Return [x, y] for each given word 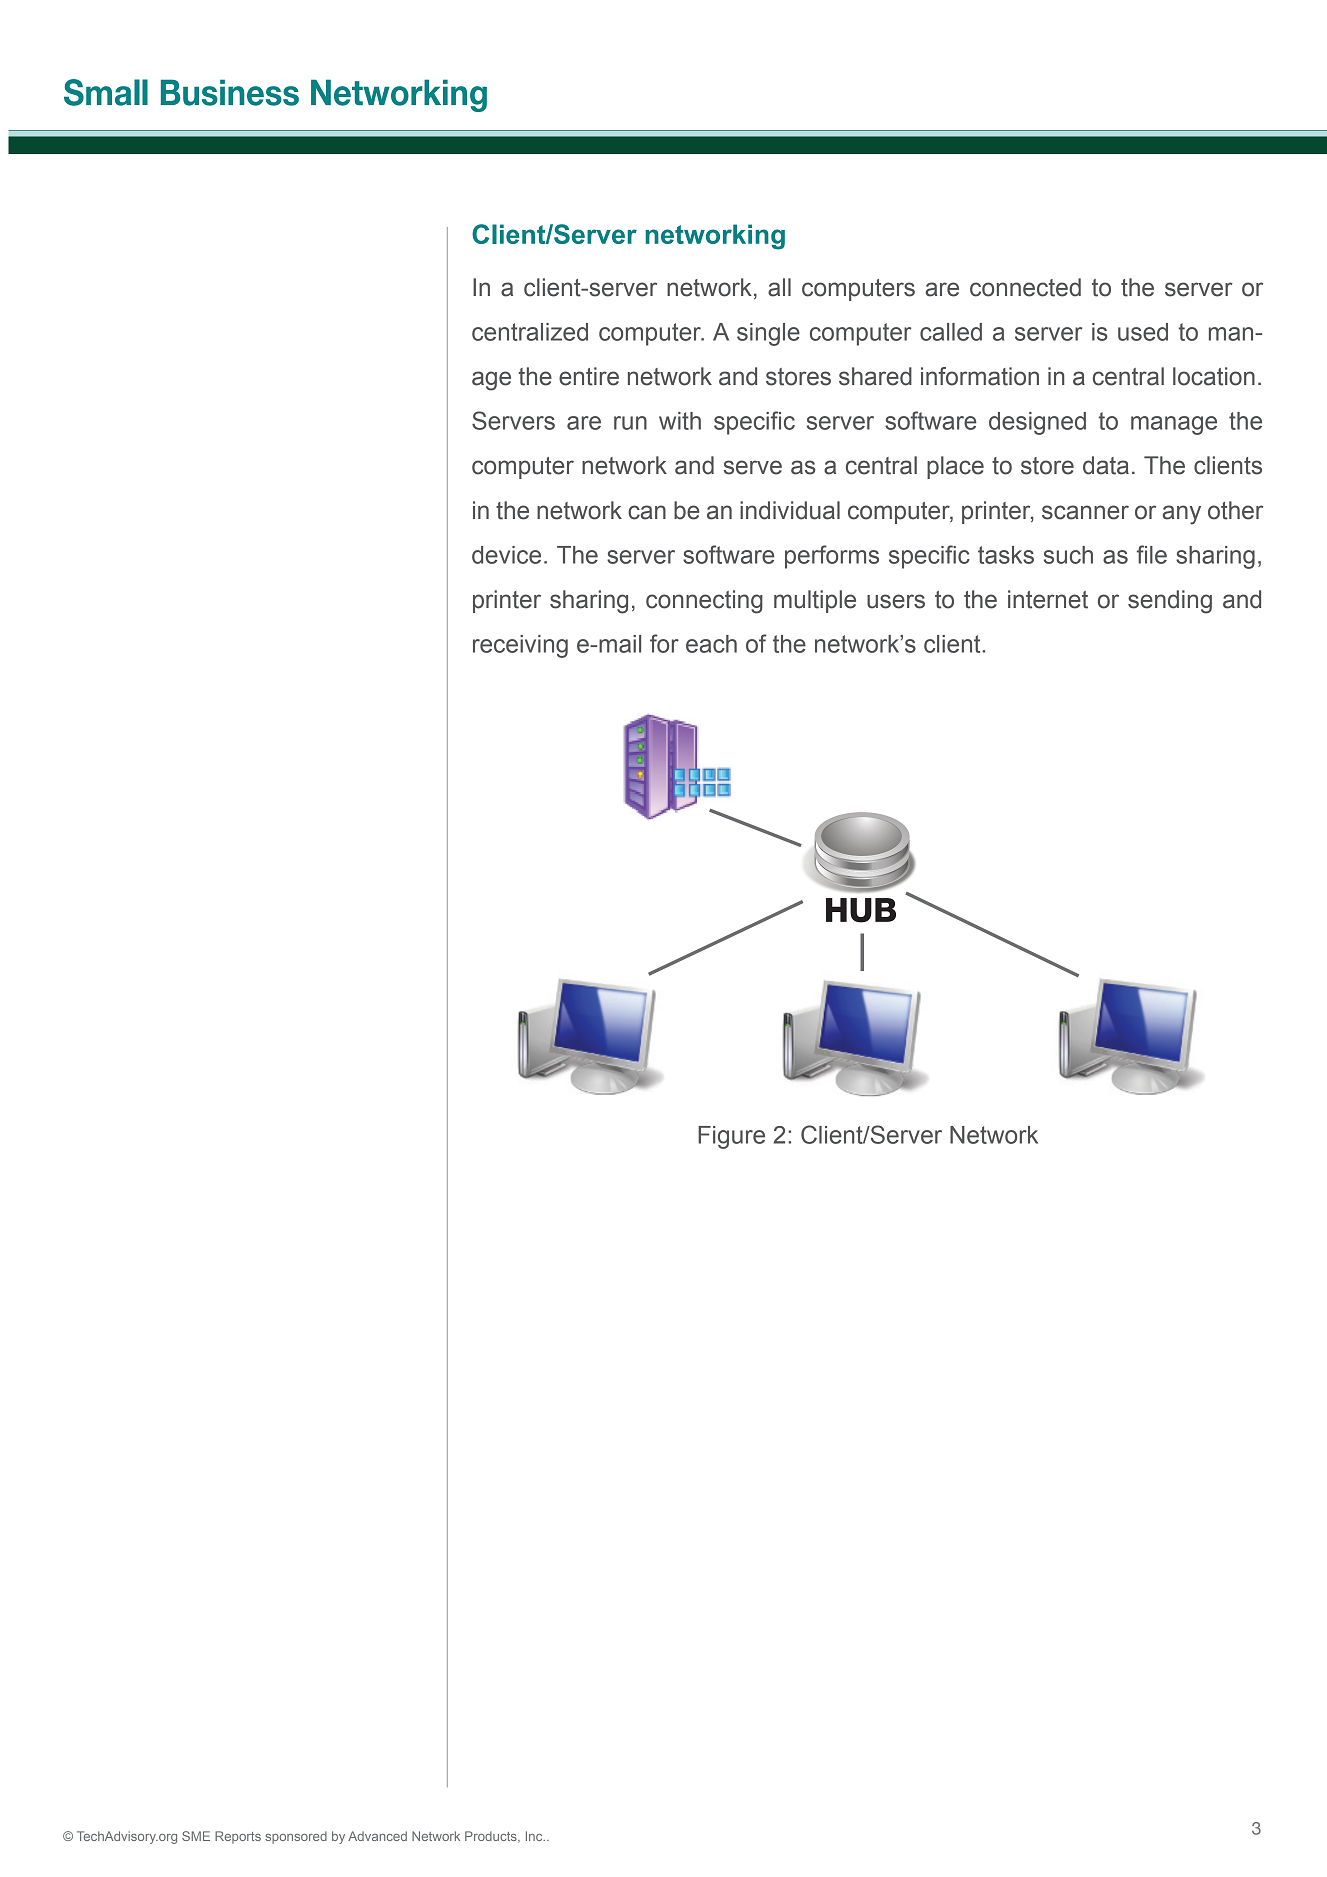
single [768, 334]
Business [230, 92]
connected [1025, 287]
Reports [238, 1837]
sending [1170, 602]
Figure [731, 1137]
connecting [704, 602]
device [506, 555]
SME [196, 1836]
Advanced [377, 1836]
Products [492, 1837]
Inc [535, 1836]
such [1068, 555]
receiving [520, 646]
